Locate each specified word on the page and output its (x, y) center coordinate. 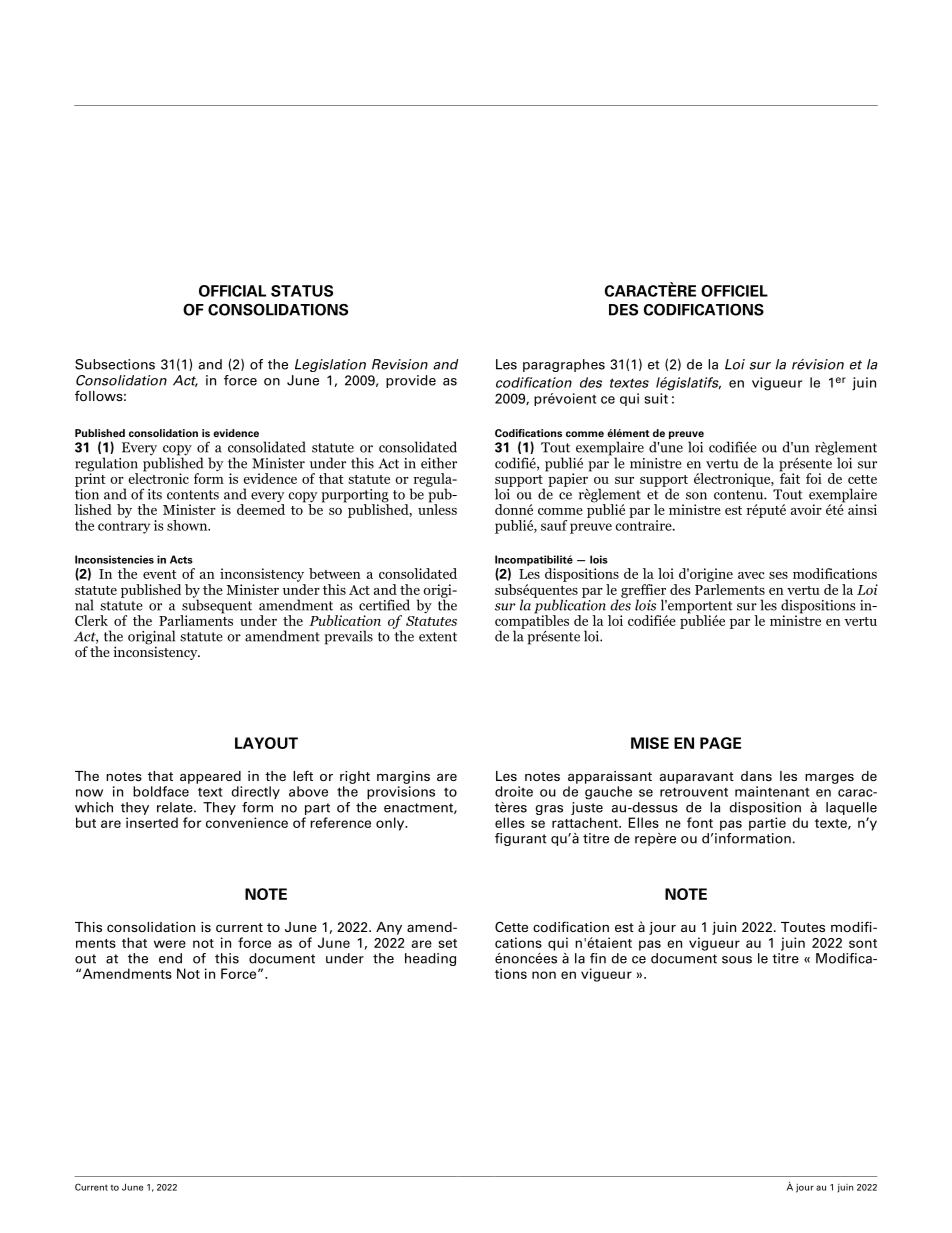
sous (737, 960)
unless (437, 508)
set (447, 943)
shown (188, 525)
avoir (806, 509)
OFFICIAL (232, 291)
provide (411, 381)
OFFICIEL (734, 291)
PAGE (720, 743)
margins (403, 777)
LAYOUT (266, 743)
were (170, 944)
